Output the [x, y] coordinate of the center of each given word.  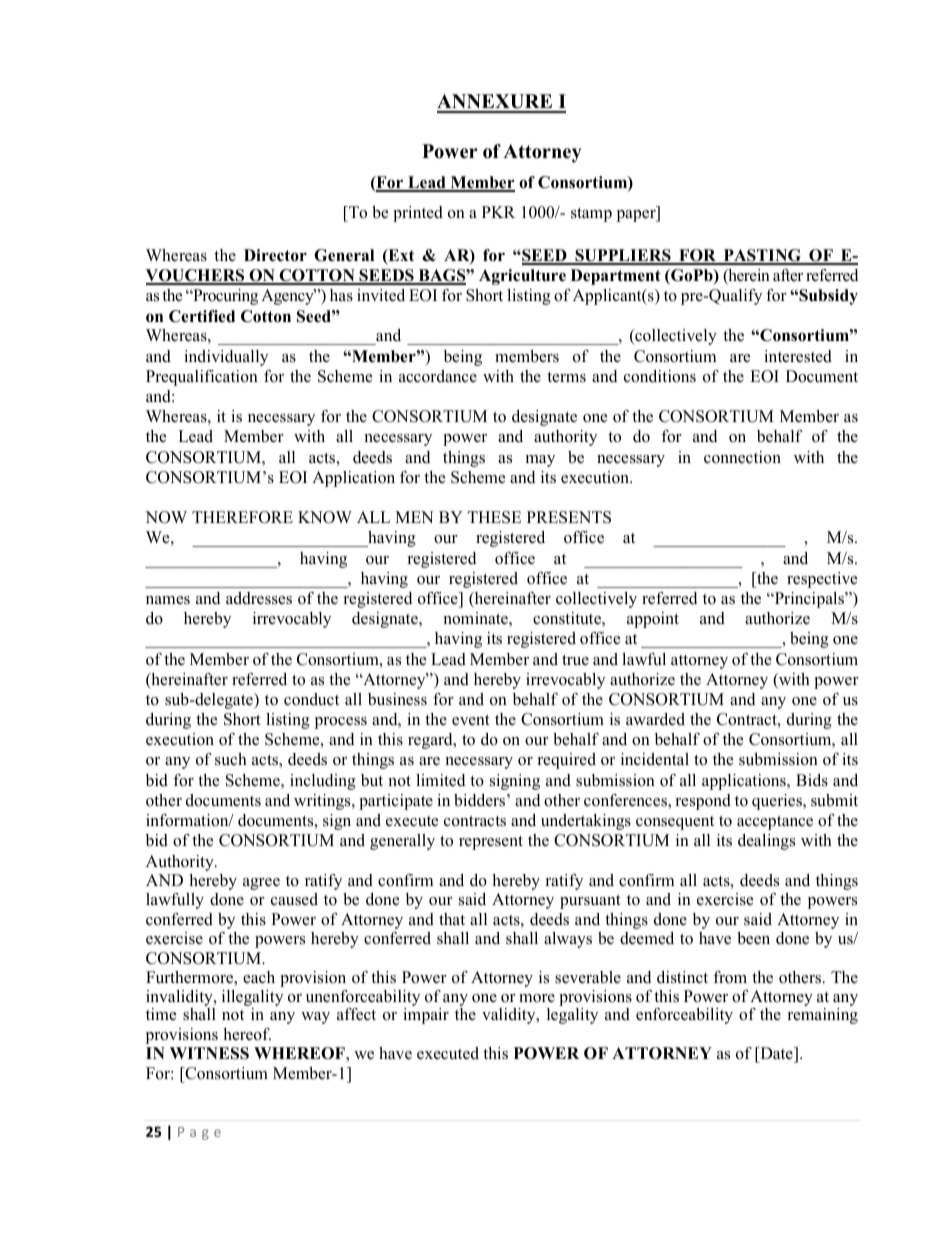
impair [426, 1016]
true [575, 660]
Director [275, 255]
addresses [259, 598]
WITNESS [209, 1053]
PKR [498, 212]
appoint [653, 620]
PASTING [762, 256]
